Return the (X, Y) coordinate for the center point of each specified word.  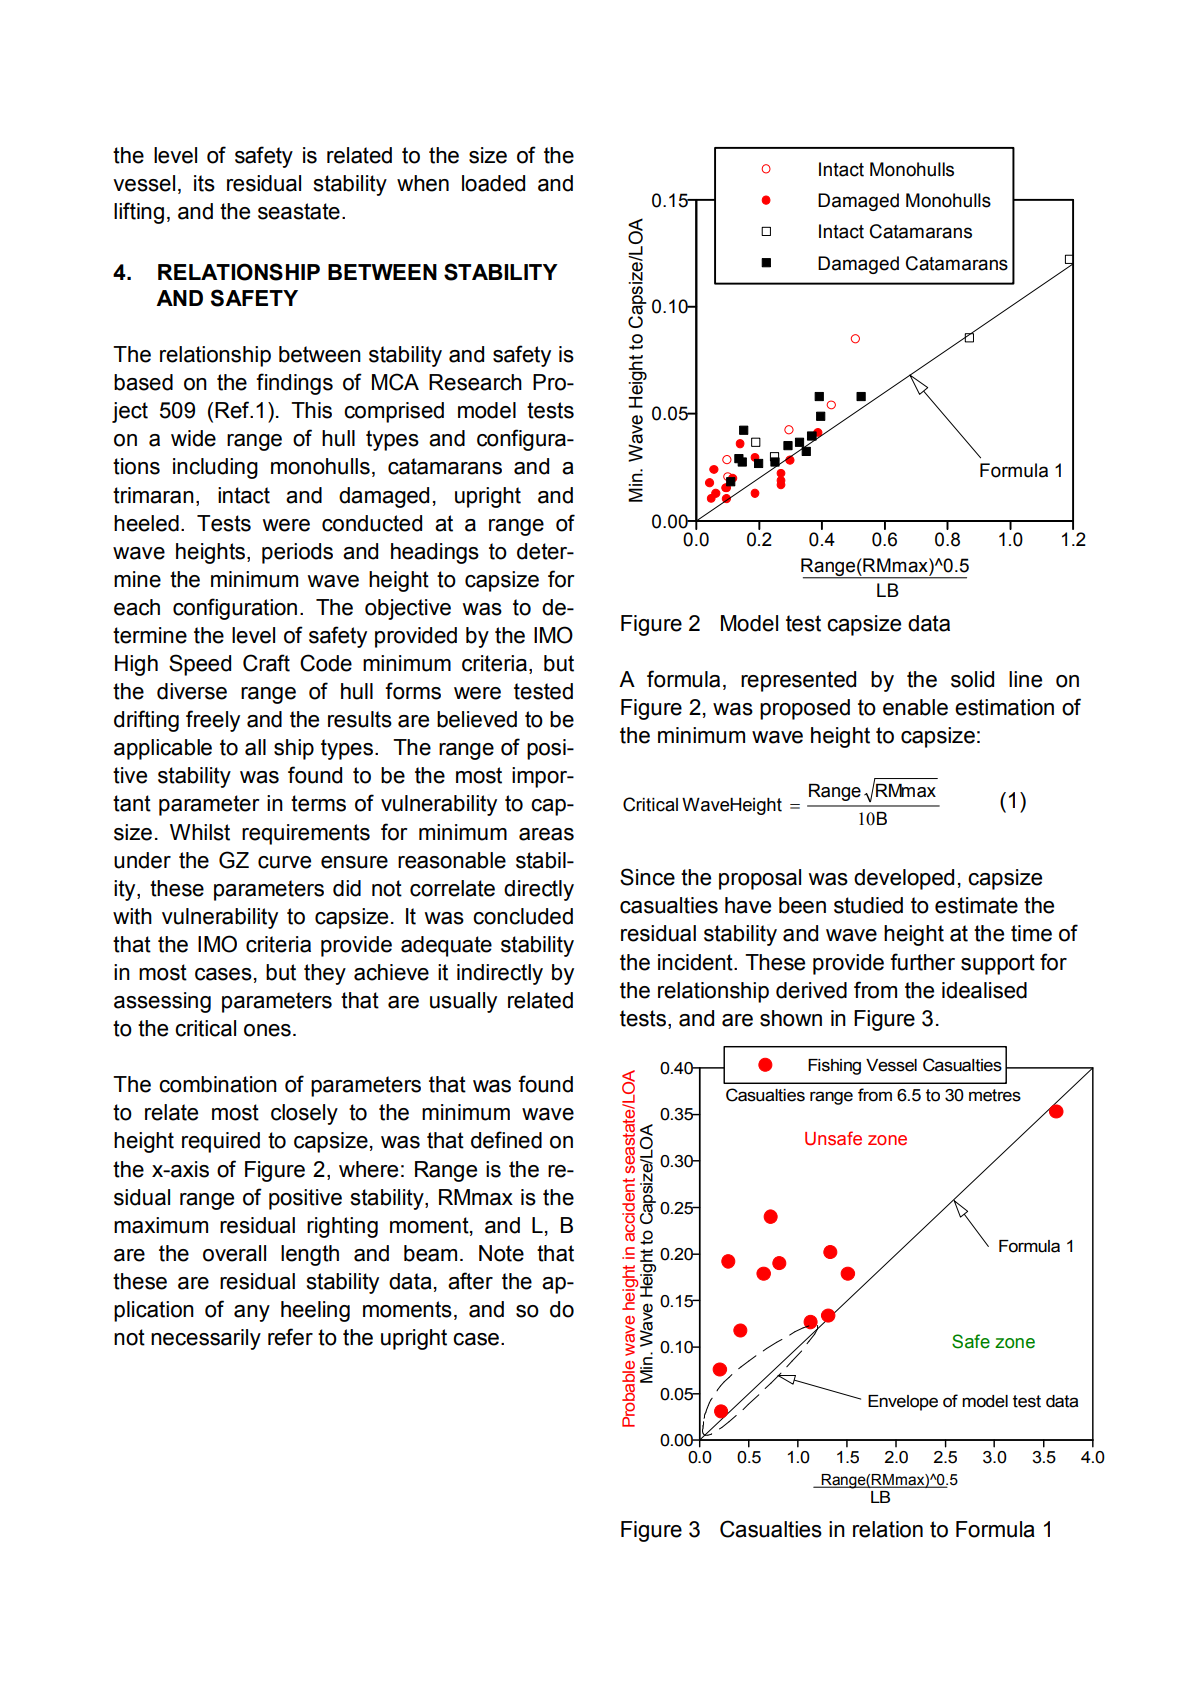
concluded (523, 916)
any (252, 1313)
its (204, 183)
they (325, 974)
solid (972, 679)
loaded (493, 183)
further (922, 962)
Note (501, 1253)
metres (995, 1095)
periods (297, 553)
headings (435, 553)
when (423, 183)
